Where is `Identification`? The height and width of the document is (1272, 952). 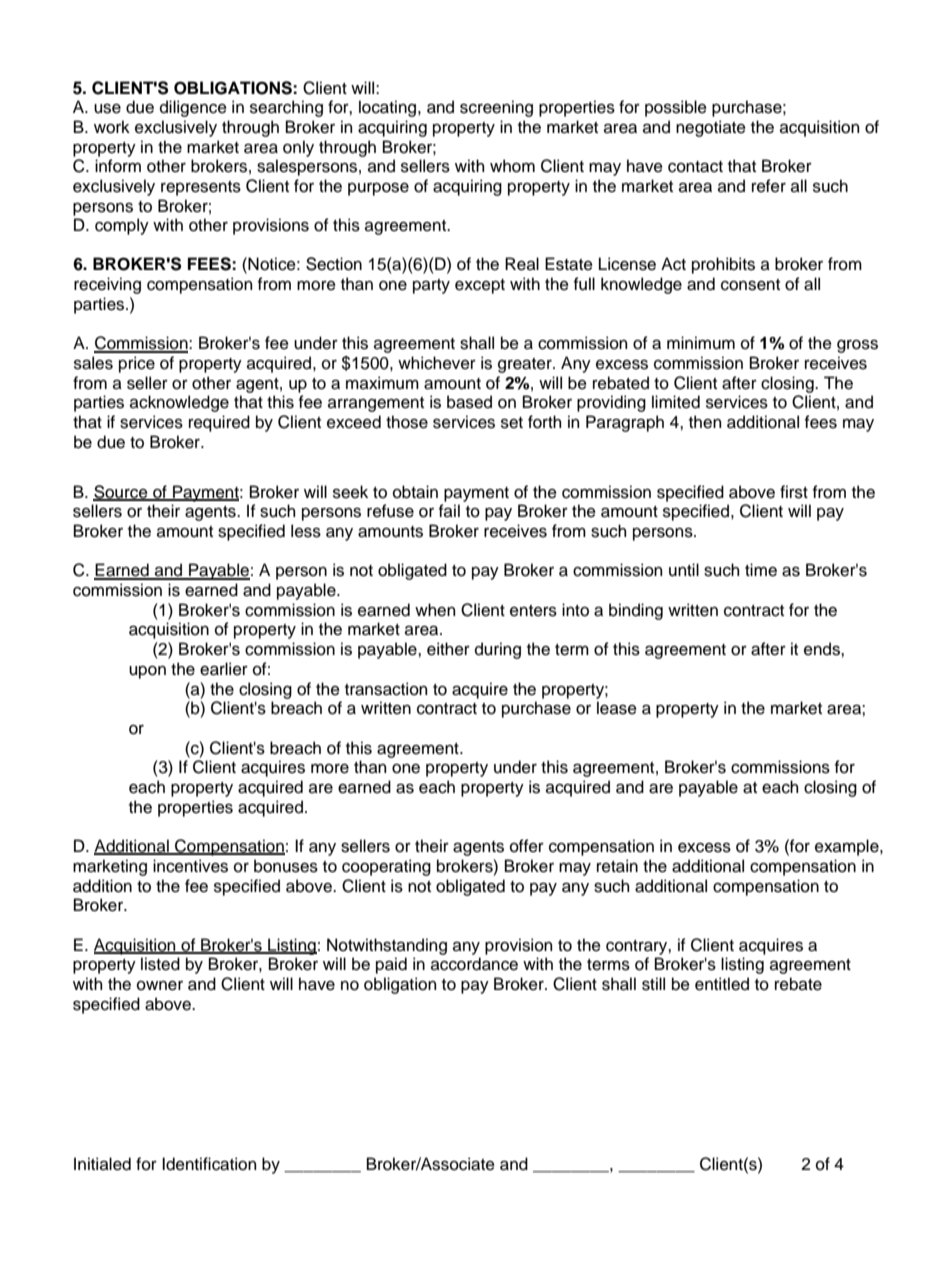 Identification is located at coordinates (209, 1164).
